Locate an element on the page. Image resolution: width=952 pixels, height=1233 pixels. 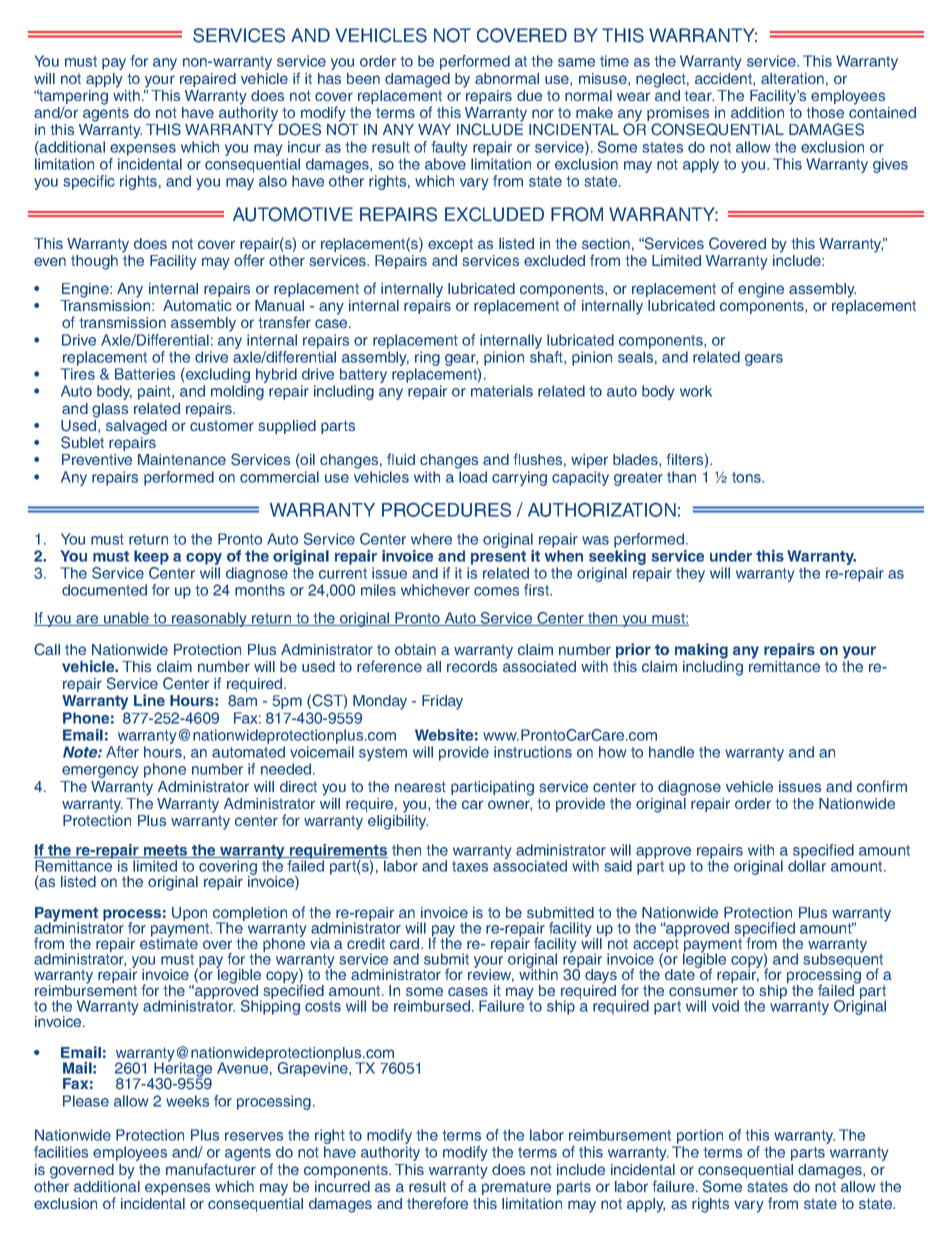
records is located at coordinates (472, 666).
